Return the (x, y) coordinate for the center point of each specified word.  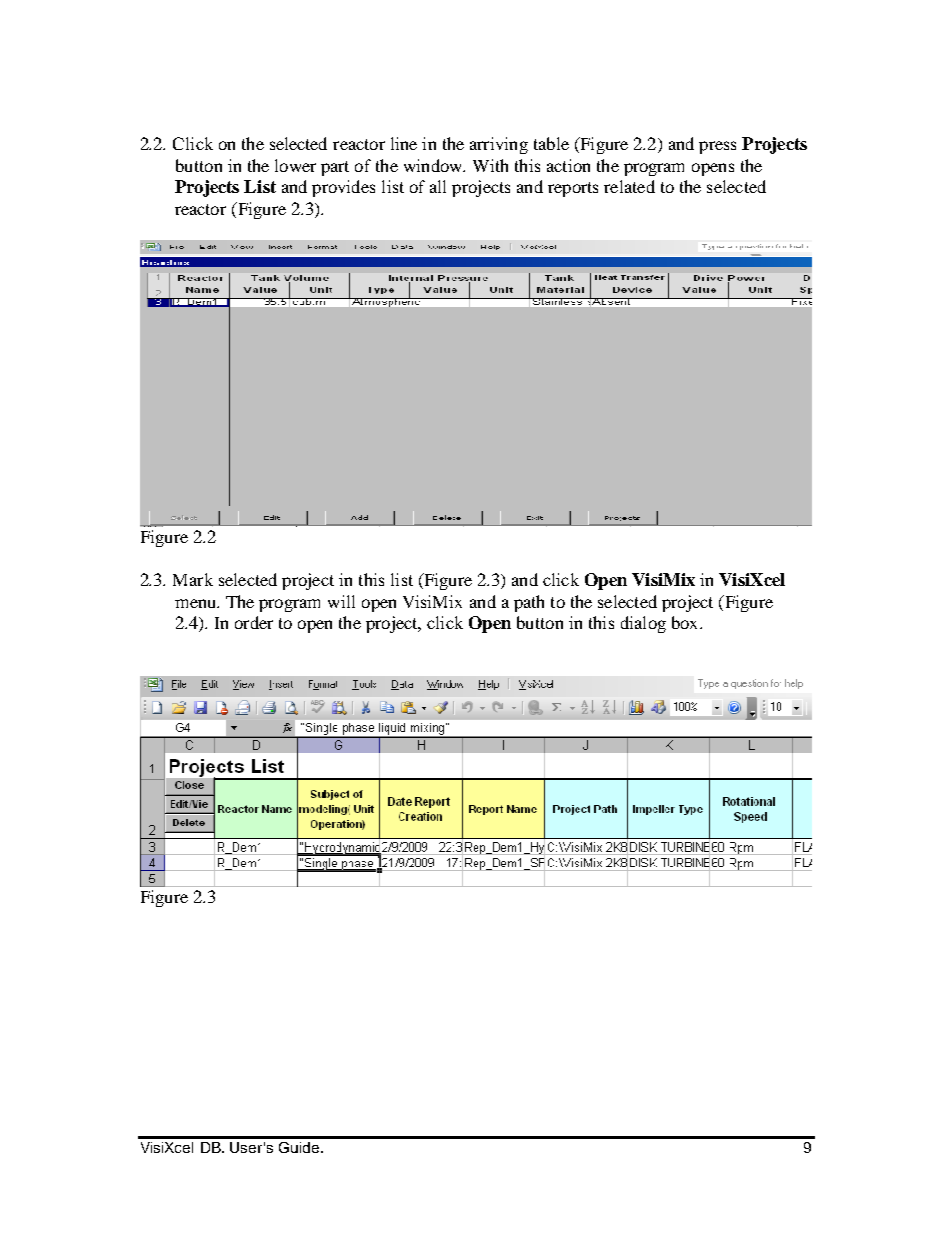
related (629, 186)
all (438, 186)
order (254, 622)
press (717, 147)
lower (295, 165)
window (434, 165)
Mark (193, 579)
